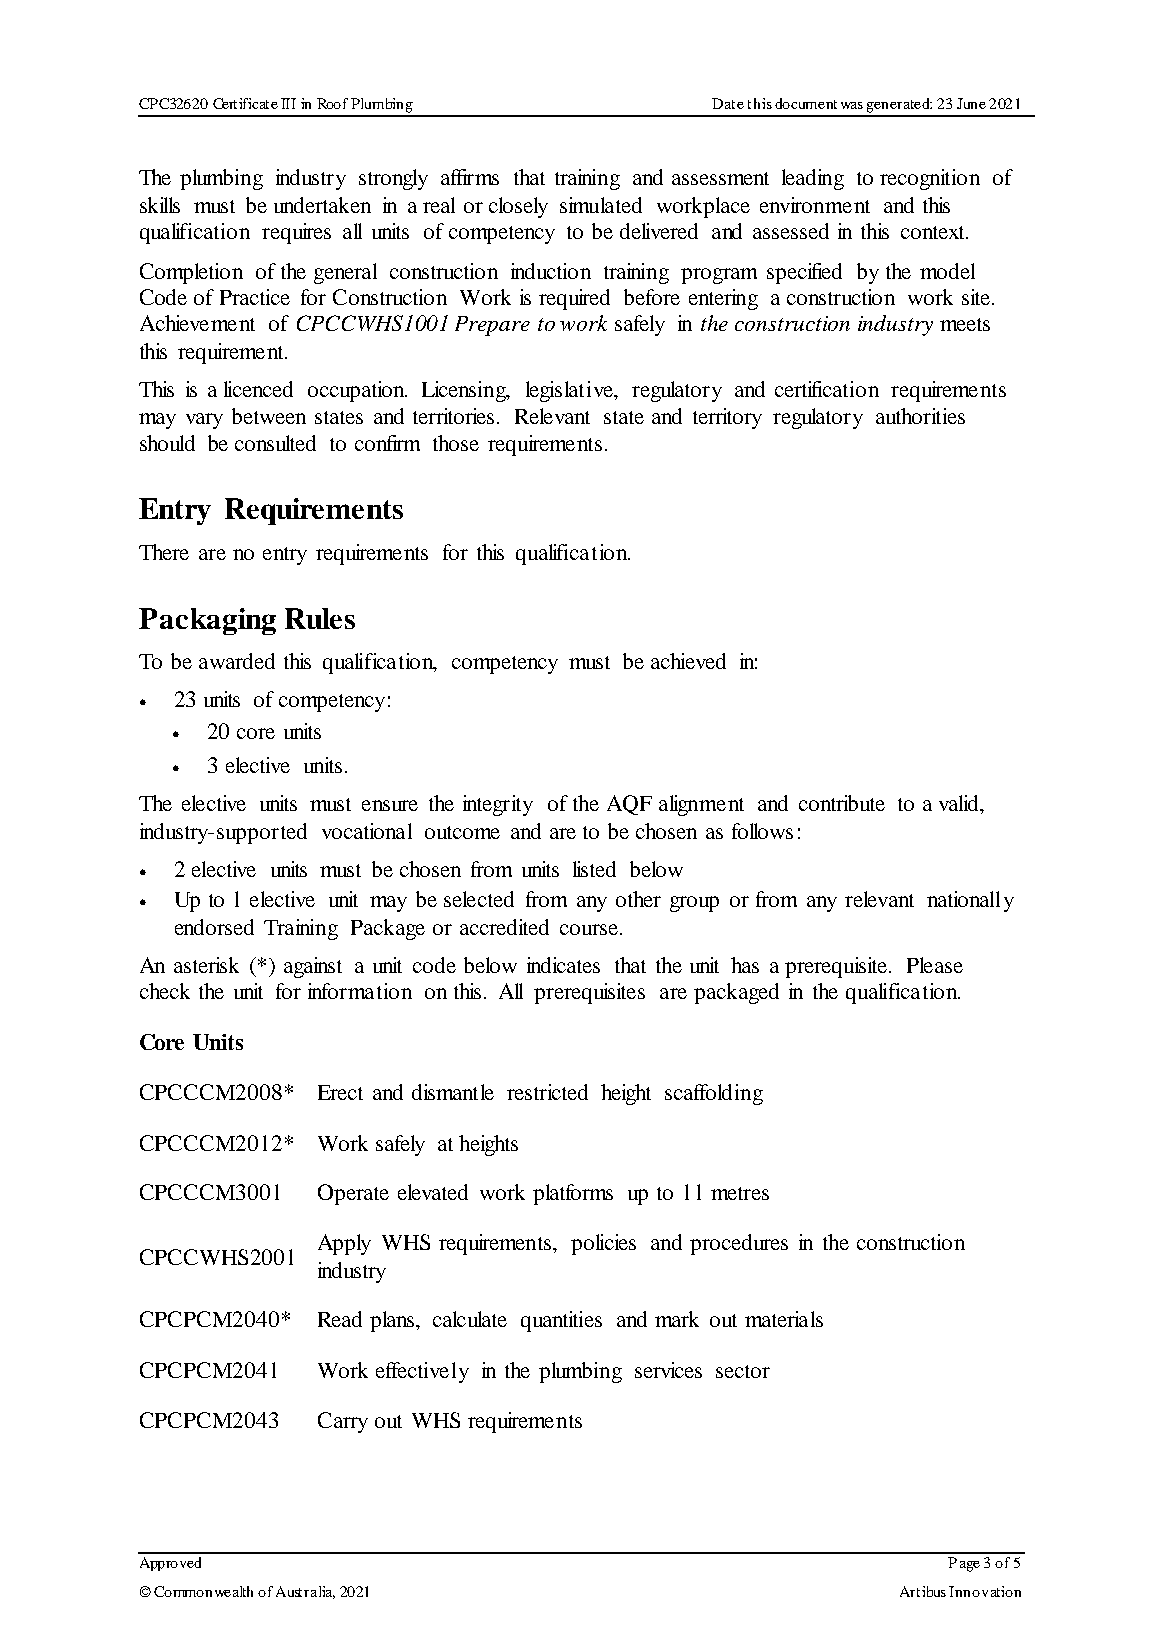 This screenshot has height=1635, width=1157. Describe the element at coordinates (964, 1564) in the screenshot. I see `Page` at that location.
